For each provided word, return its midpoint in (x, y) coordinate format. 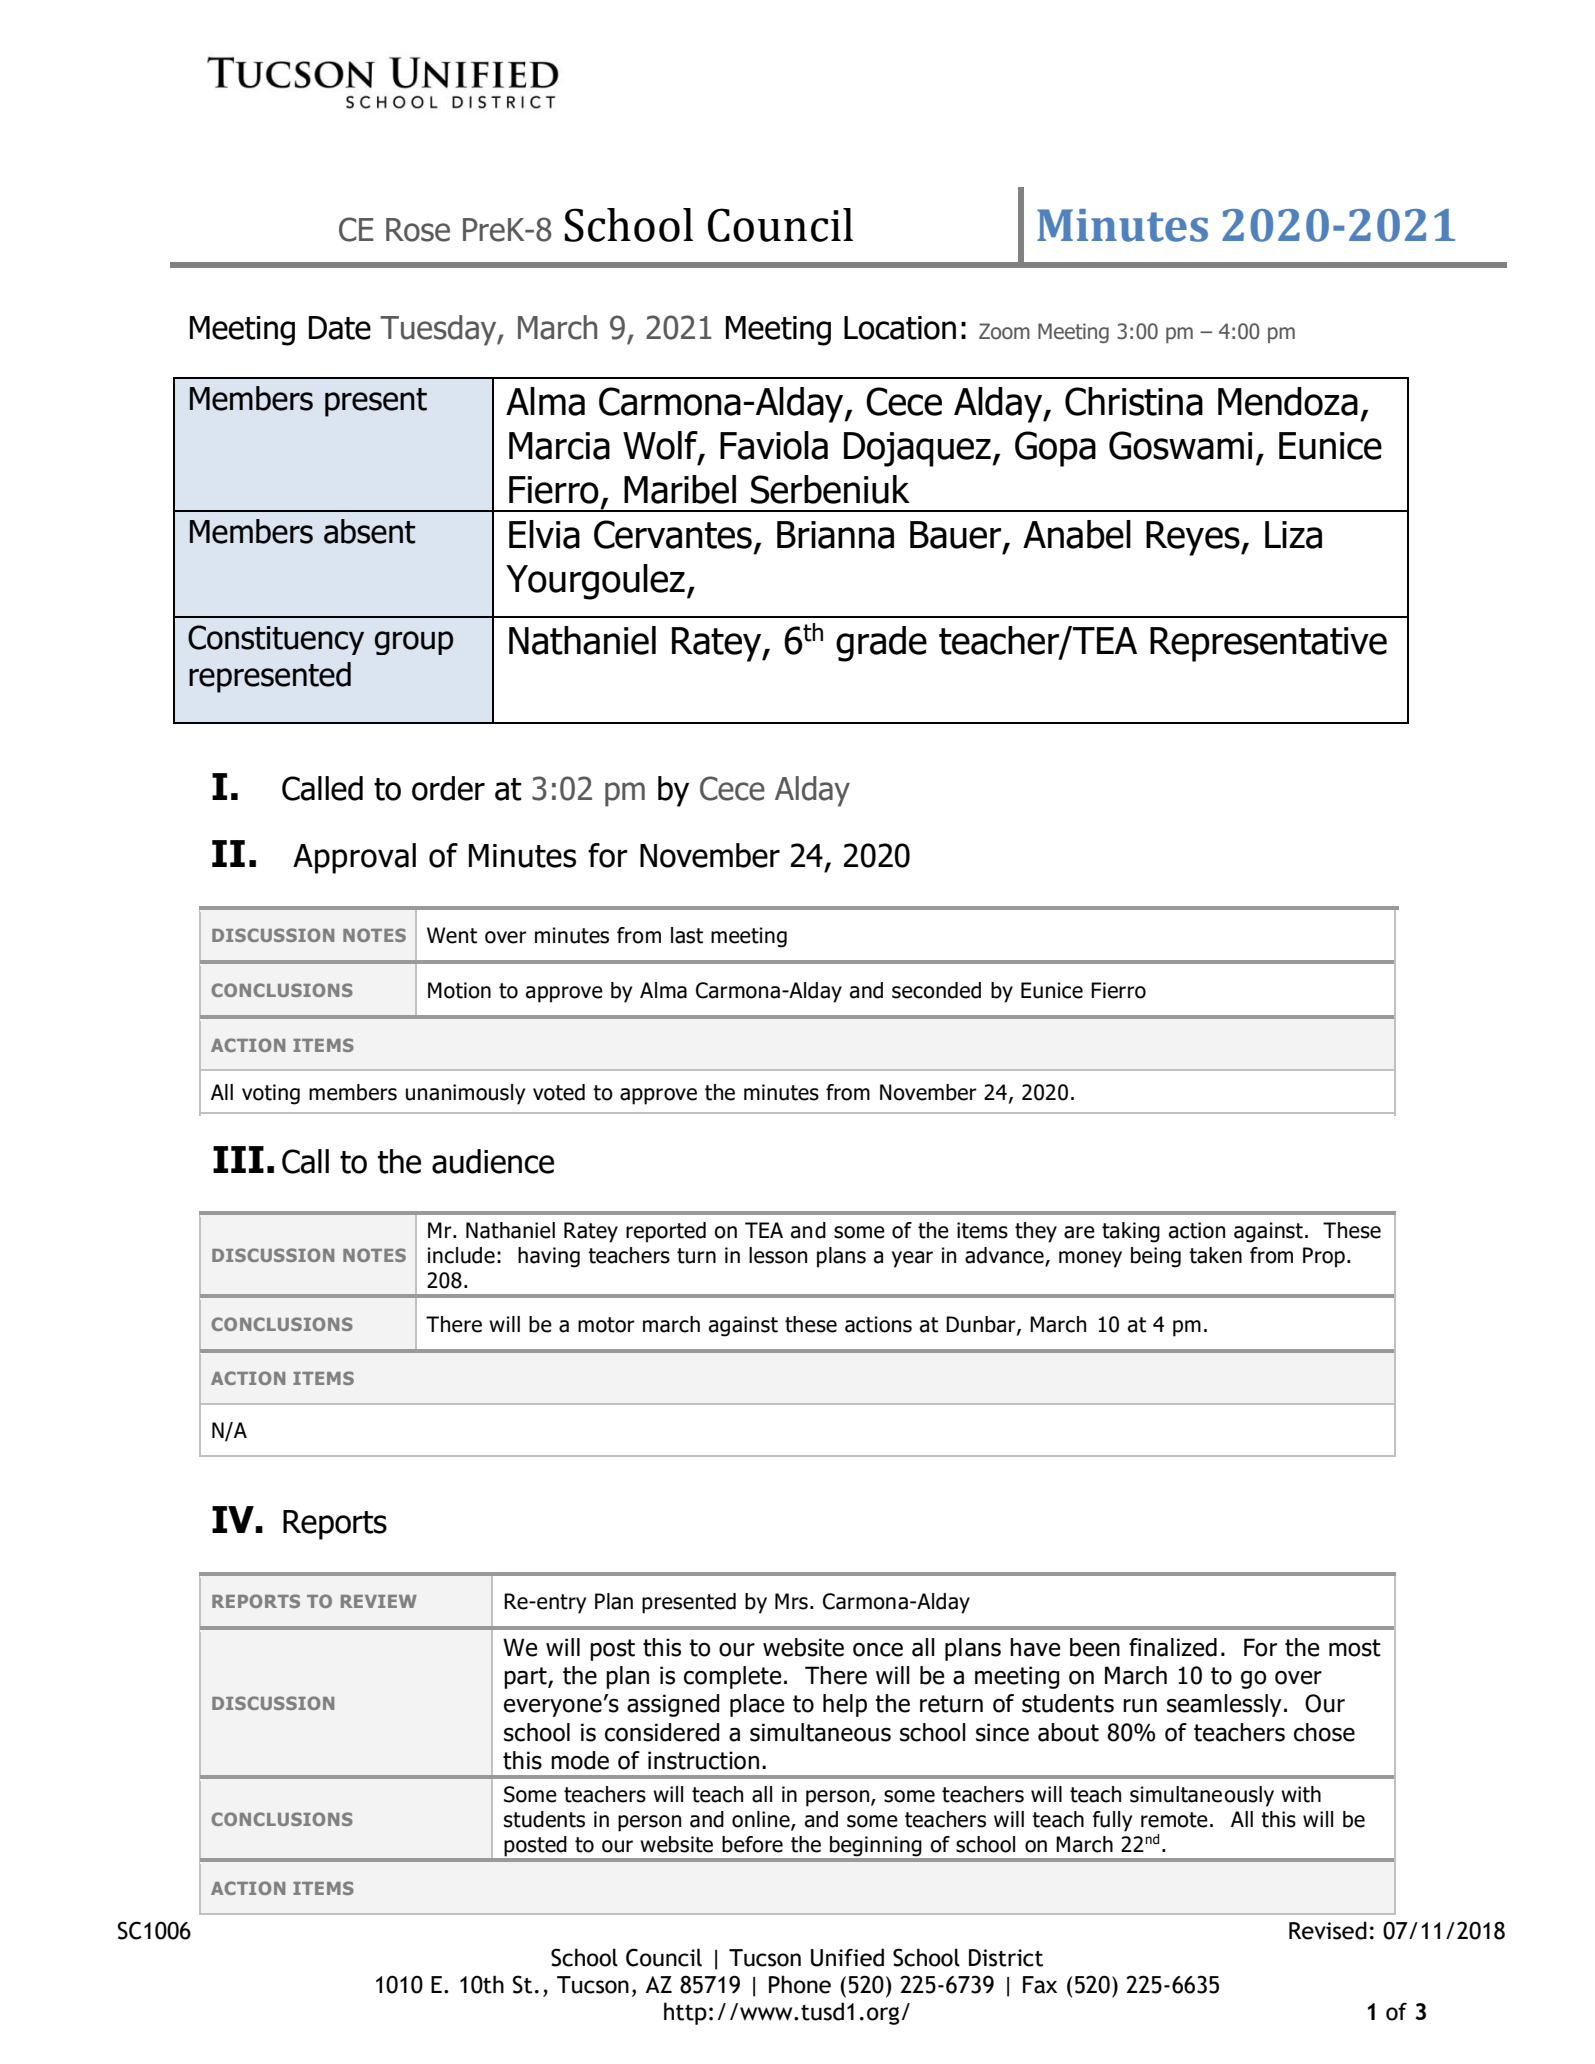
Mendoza (1288, 401)
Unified (847, 1957)
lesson (778, 1255)
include (461, 1255)
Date (340, 328)
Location (900, 328)
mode (580, 1760)
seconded (936, 990)
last (687, 935)
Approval (354, 858)
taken (1215, 1255)
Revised (1328, 1930)
